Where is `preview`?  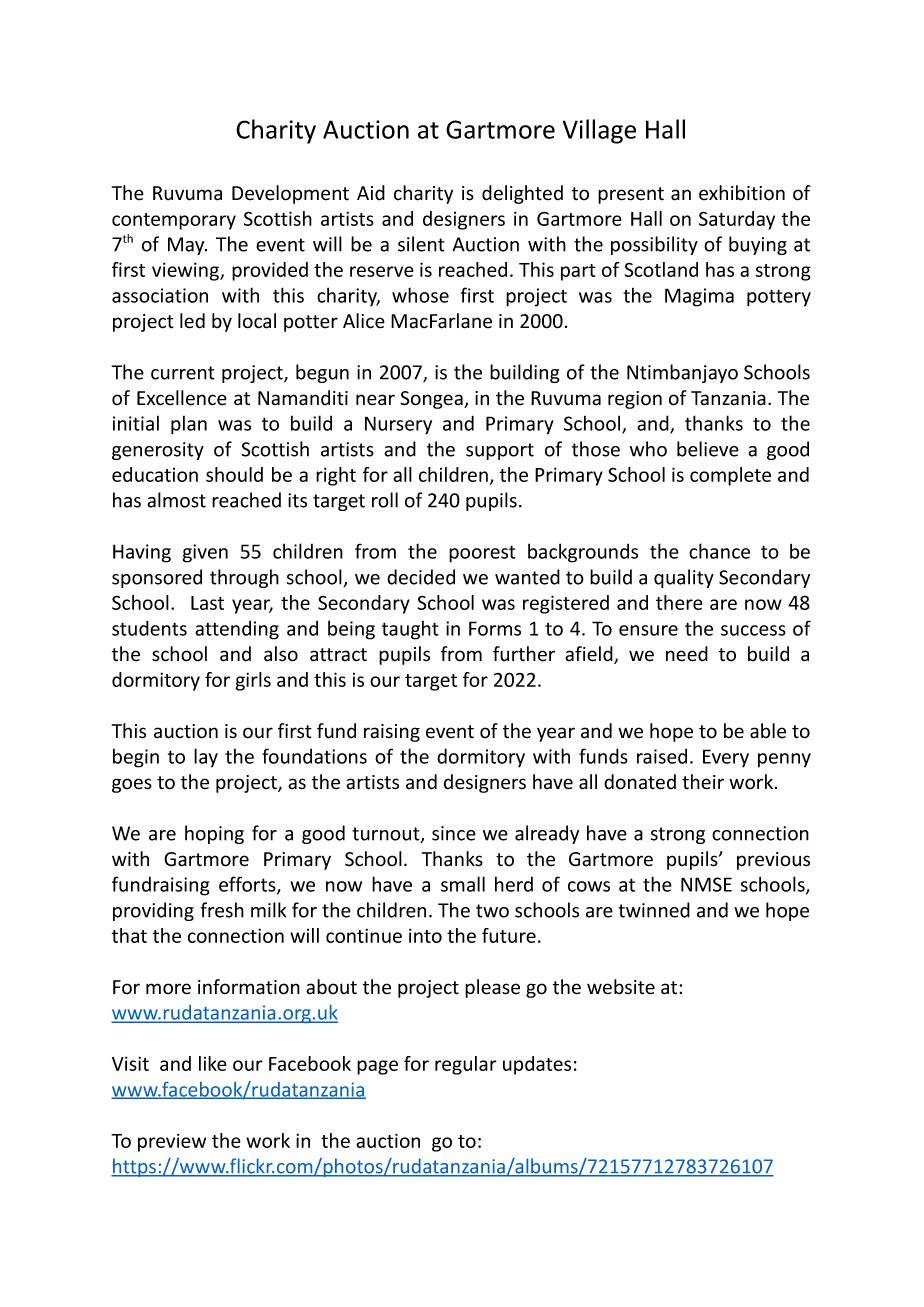 preview is located at coordinates (172, 1142).
